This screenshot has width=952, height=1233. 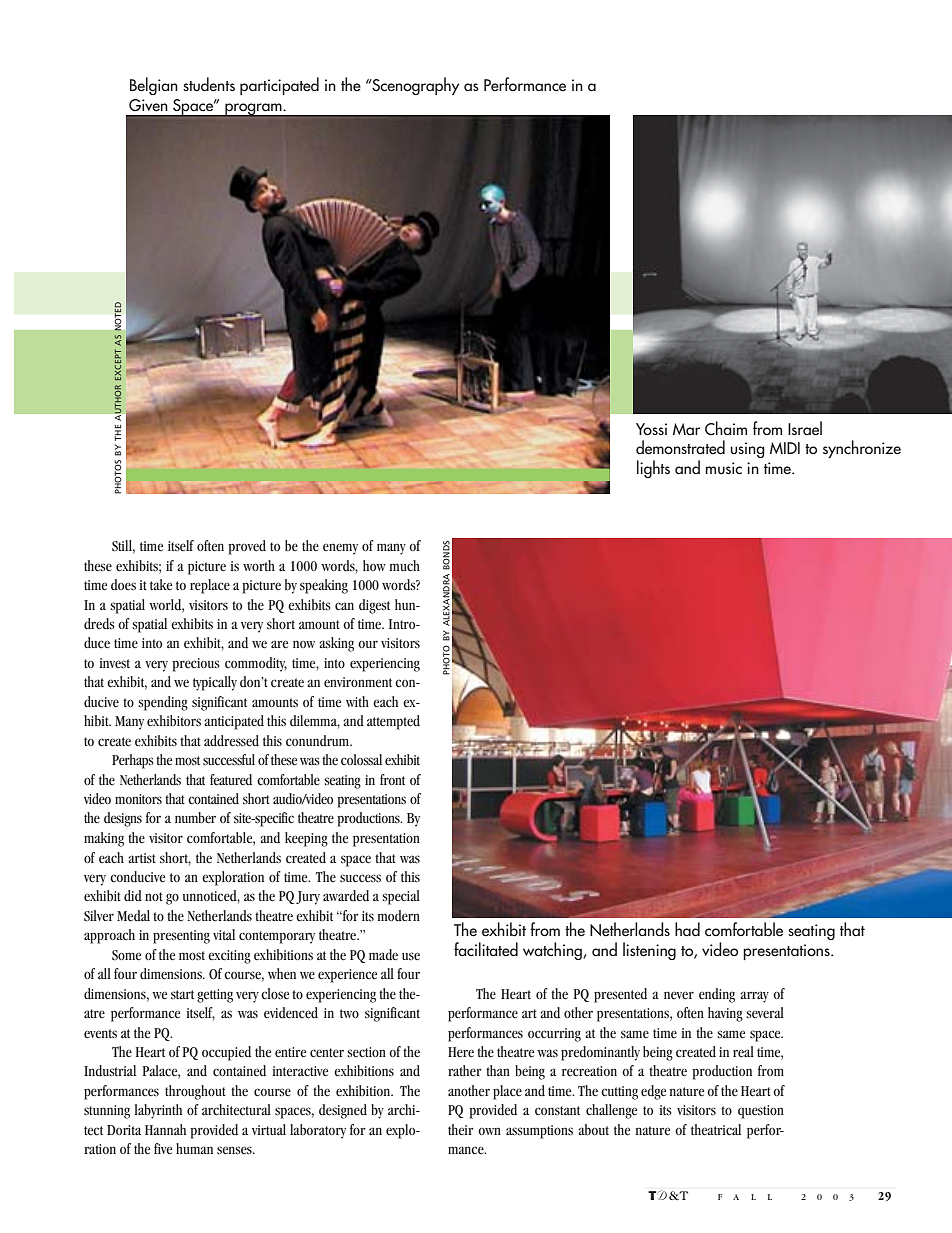 I want to click on special, so click(x=401, y=897).
